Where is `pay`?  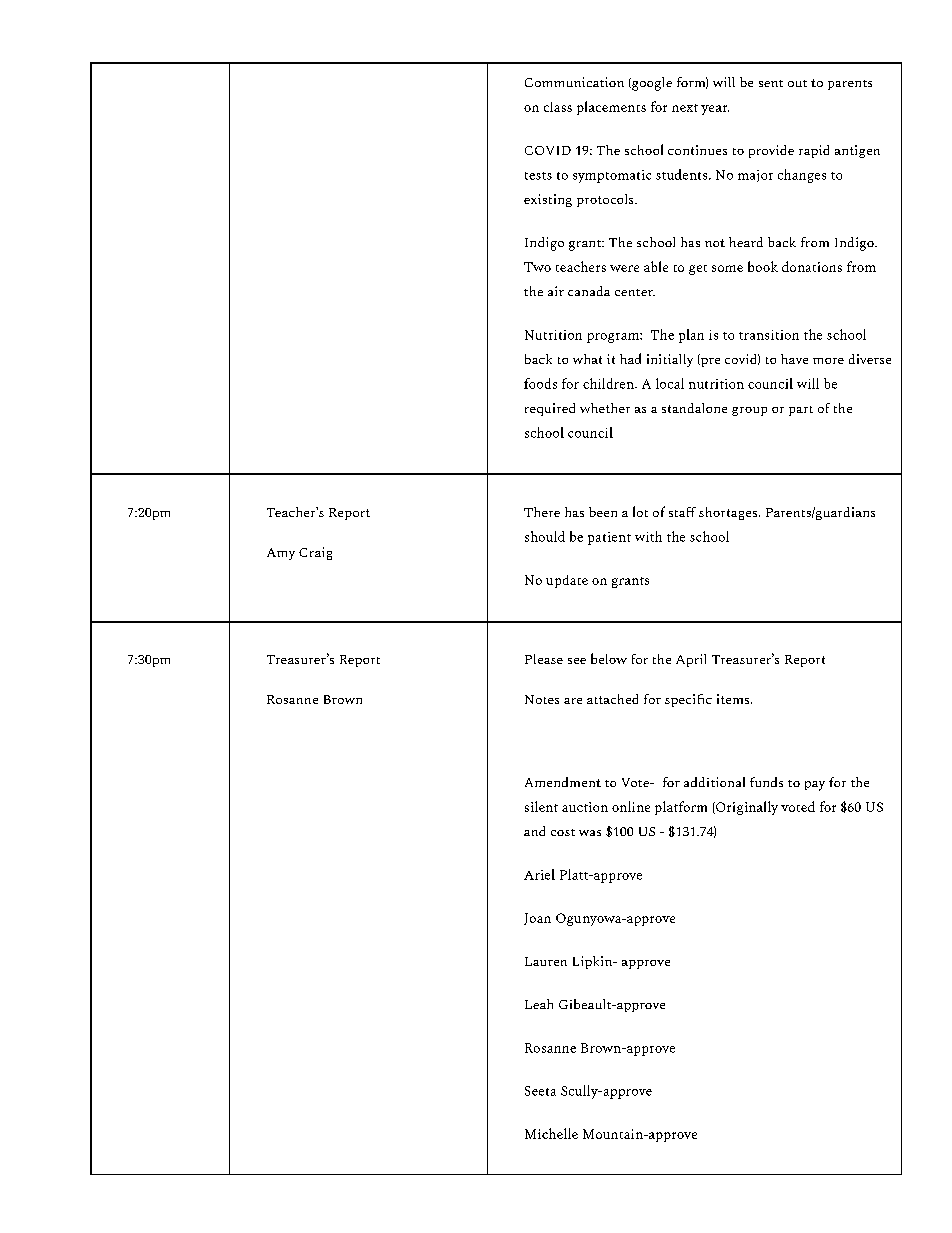
pay is located at coordinates (815, 786).
